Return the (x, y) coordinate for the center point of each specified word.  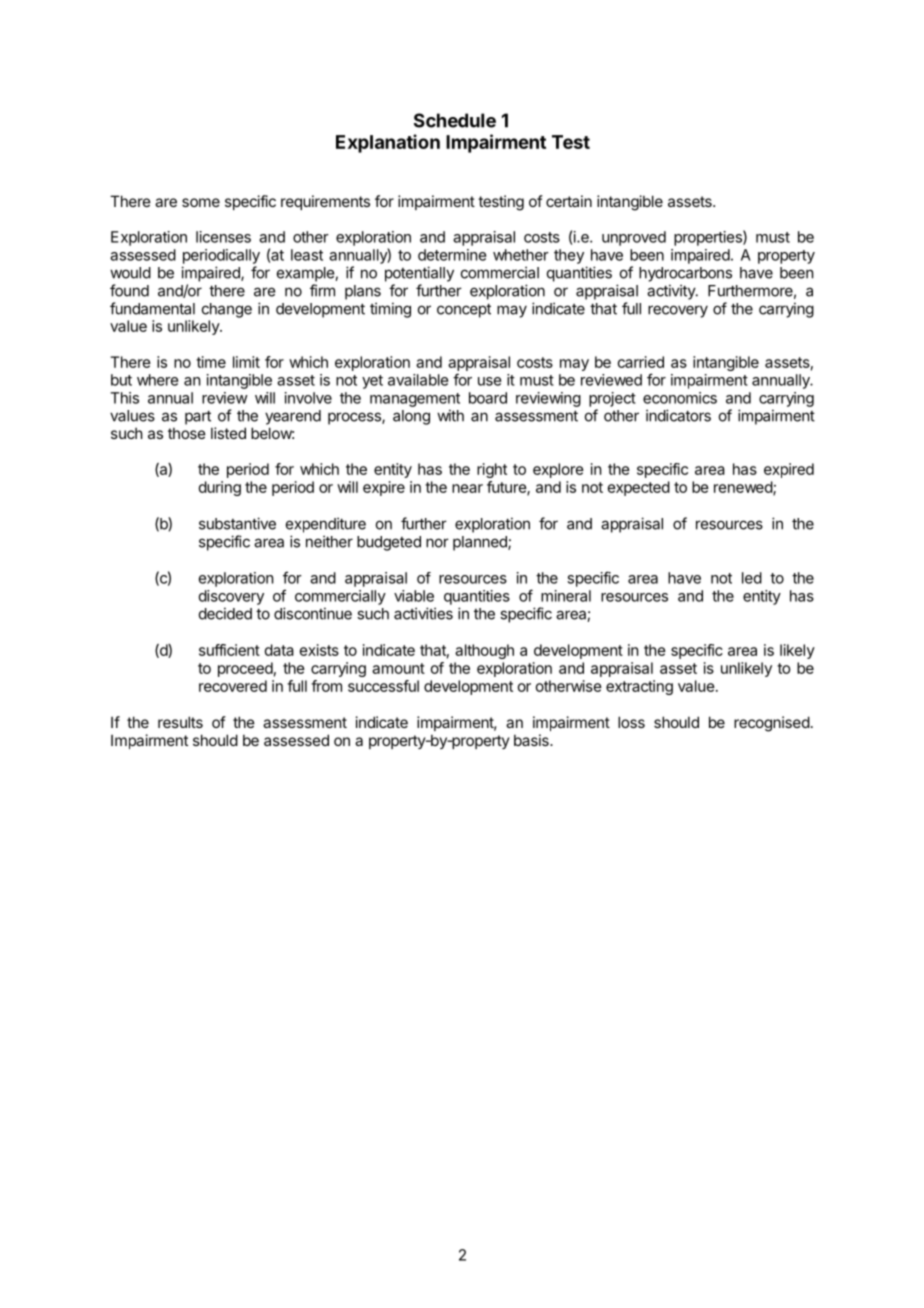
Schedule (455, 120)
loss (631, 722)
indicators (678, 415)
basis (532, 740)
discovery (231, 597)
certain (569, 201)
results (180, 722)
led (752, 578)
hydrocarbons (685, 274)
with (450, 415)
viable (414, 596)
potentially (419, 274)
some (201, 202)
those (187, 433)
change (227, 310)
